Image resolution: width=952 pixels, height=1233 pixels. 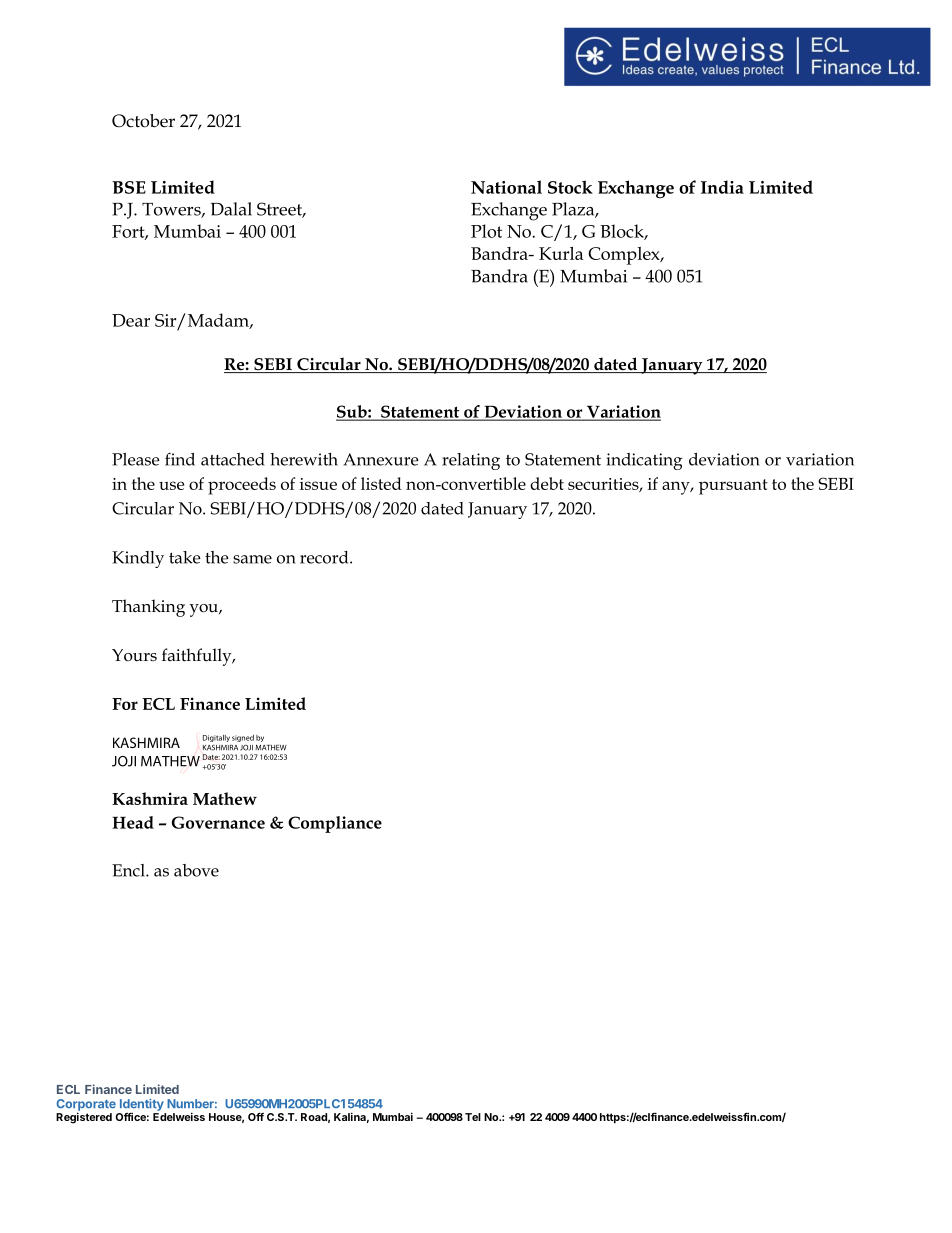 I want to click on Identity, so click(x=142, y=1106).
